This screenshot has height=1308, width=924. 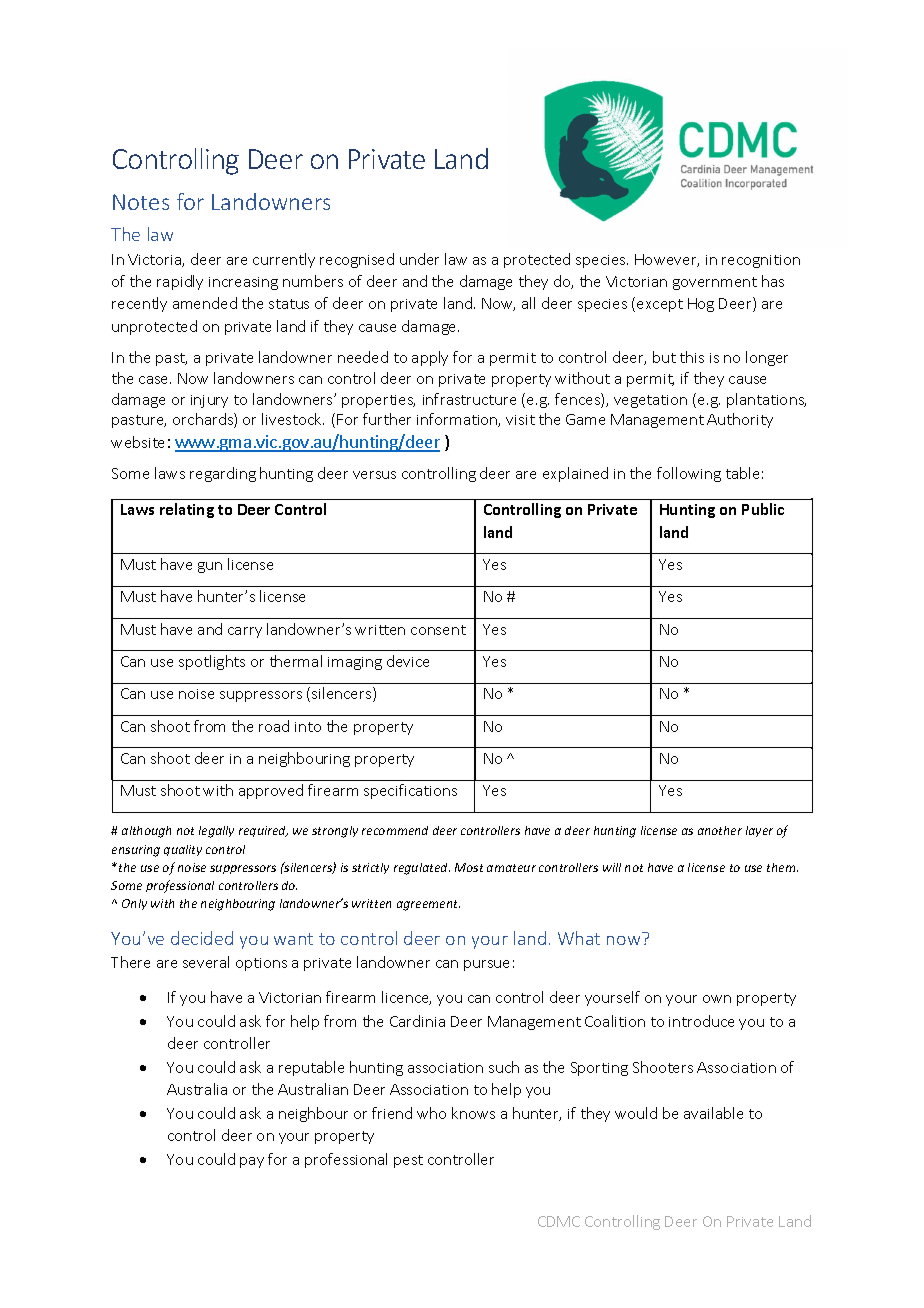 What do you see at coordinates (212, 662) in the screenshot?
I see `spotlights` at bounding box center [212, 662].
